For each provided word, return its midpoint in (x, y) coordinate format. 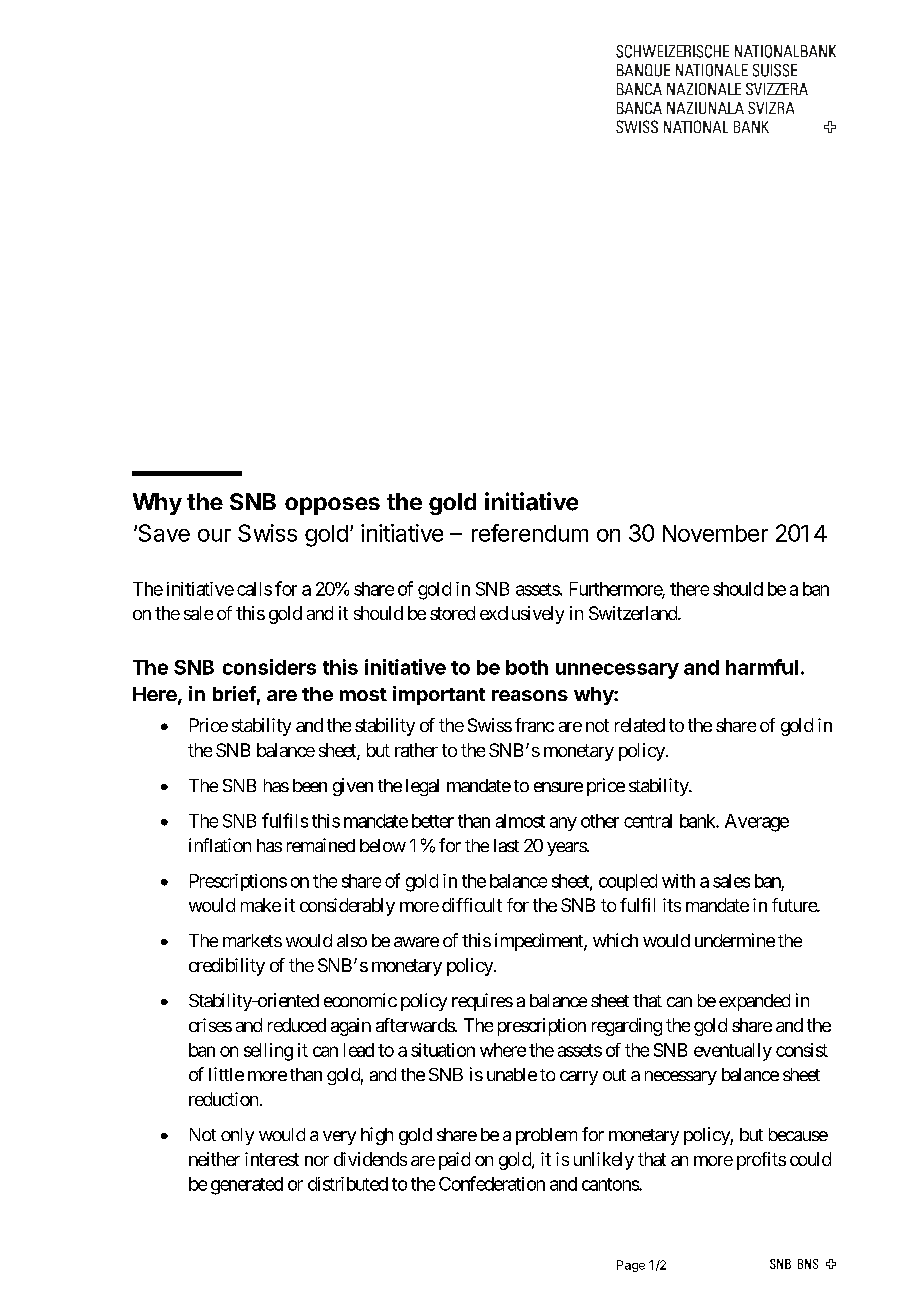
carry (579, 1078)
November (715, 533)
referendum (530, 533)
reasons (530, 695)
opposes (332, 506)
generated (247, 1186)
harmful (762, 667)
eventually (733, 1052)
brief (234, 693)
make (261, 905)
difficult (472, 905)
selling (268, 1052)
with (678, 881)
